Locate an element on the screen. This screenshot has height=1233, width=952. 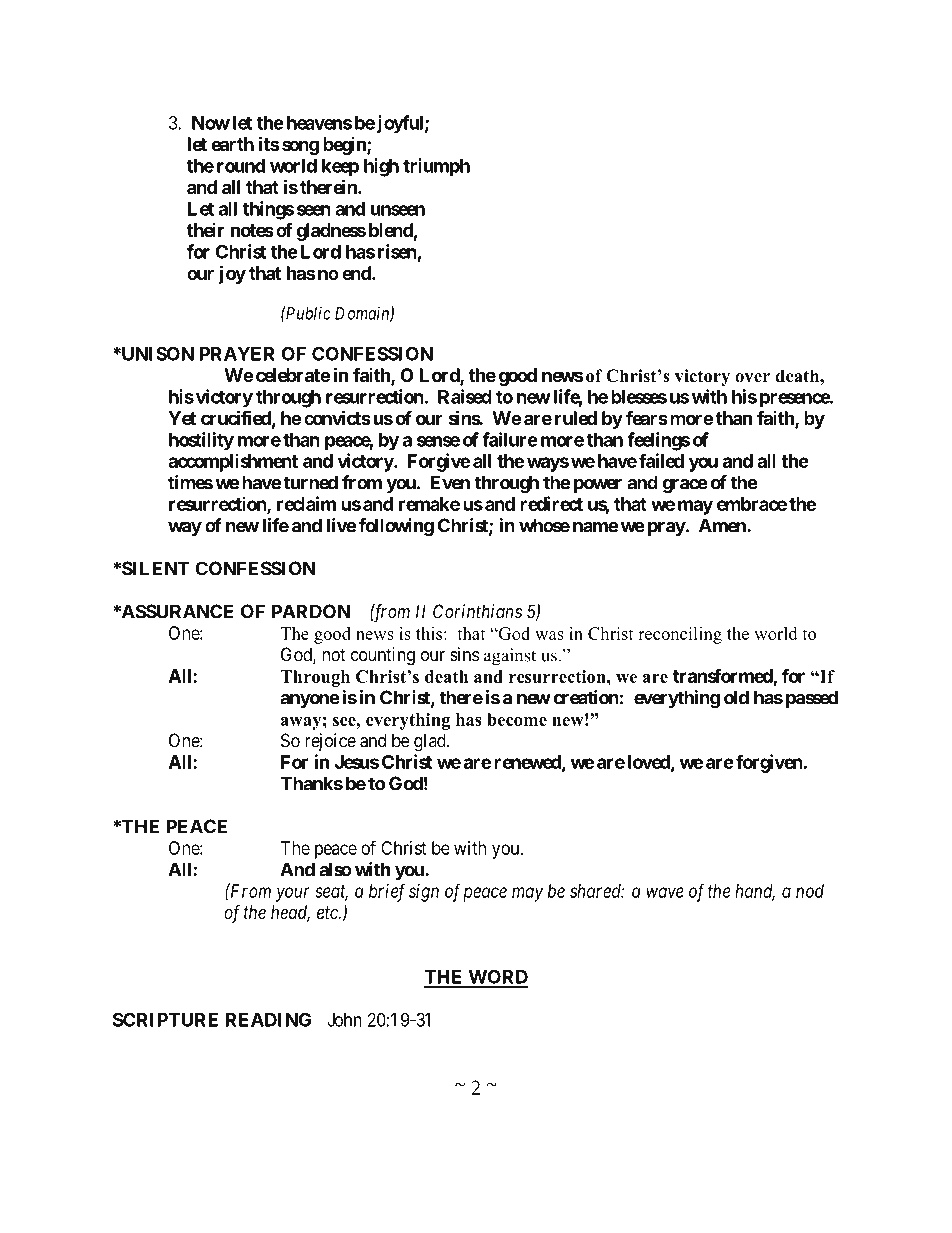
hand is located at coordinates (755, 892).
